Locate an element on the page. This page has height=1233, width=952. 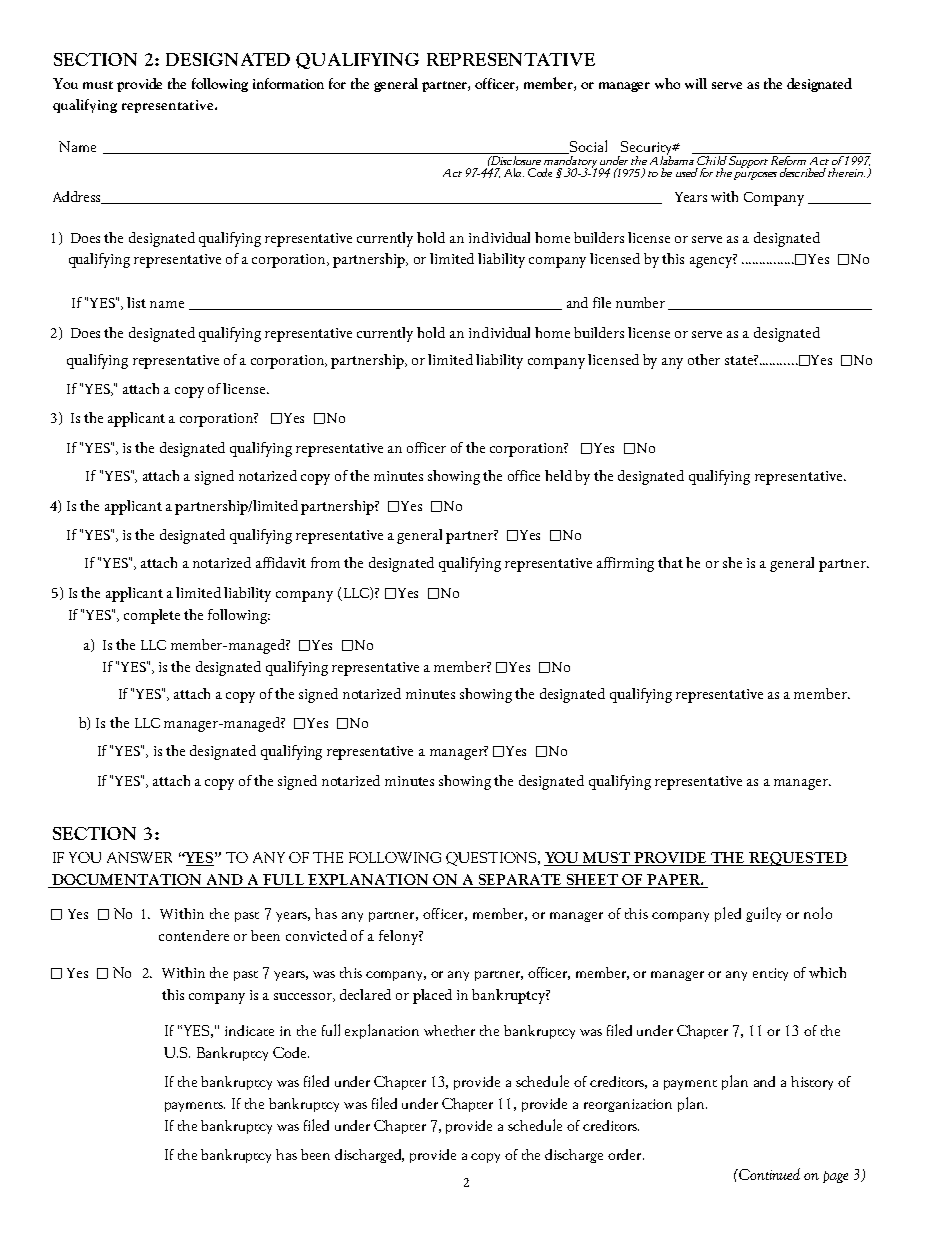
affirming is located at coordinates (625, 564).
